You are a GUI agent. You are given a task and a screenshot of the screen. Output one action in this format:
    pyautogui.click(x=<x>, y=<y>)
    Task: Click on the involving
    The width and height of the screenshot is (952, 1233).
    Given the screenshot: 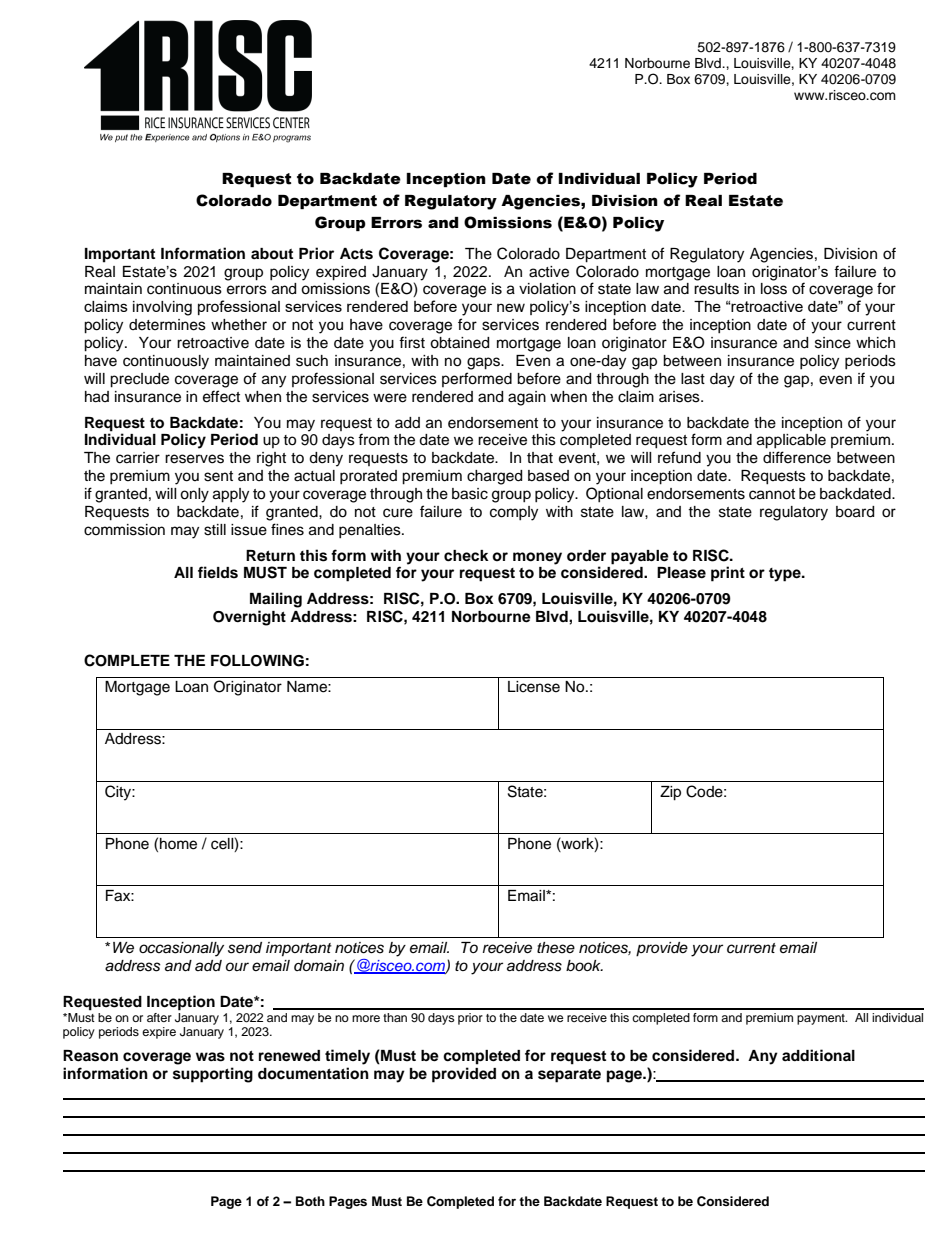 What is the action you would take?
    pyautogui.click(x=162, y=308)
